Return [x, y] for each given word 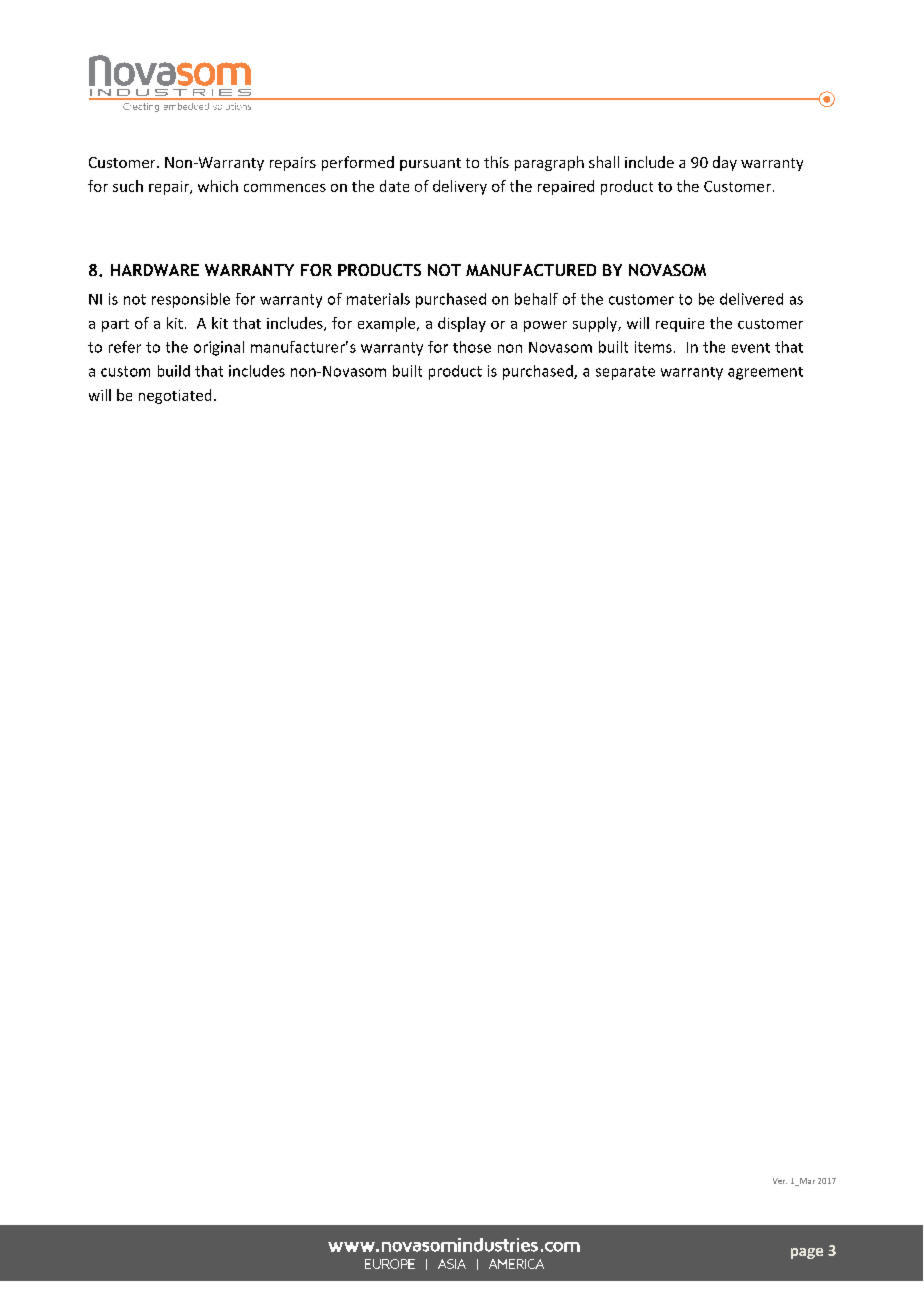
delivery [460, 187]
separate [625, 373]
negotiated [175, 396]
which [218, 186]
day [725, 163]
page [807, 1253]
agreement [765, 373]
